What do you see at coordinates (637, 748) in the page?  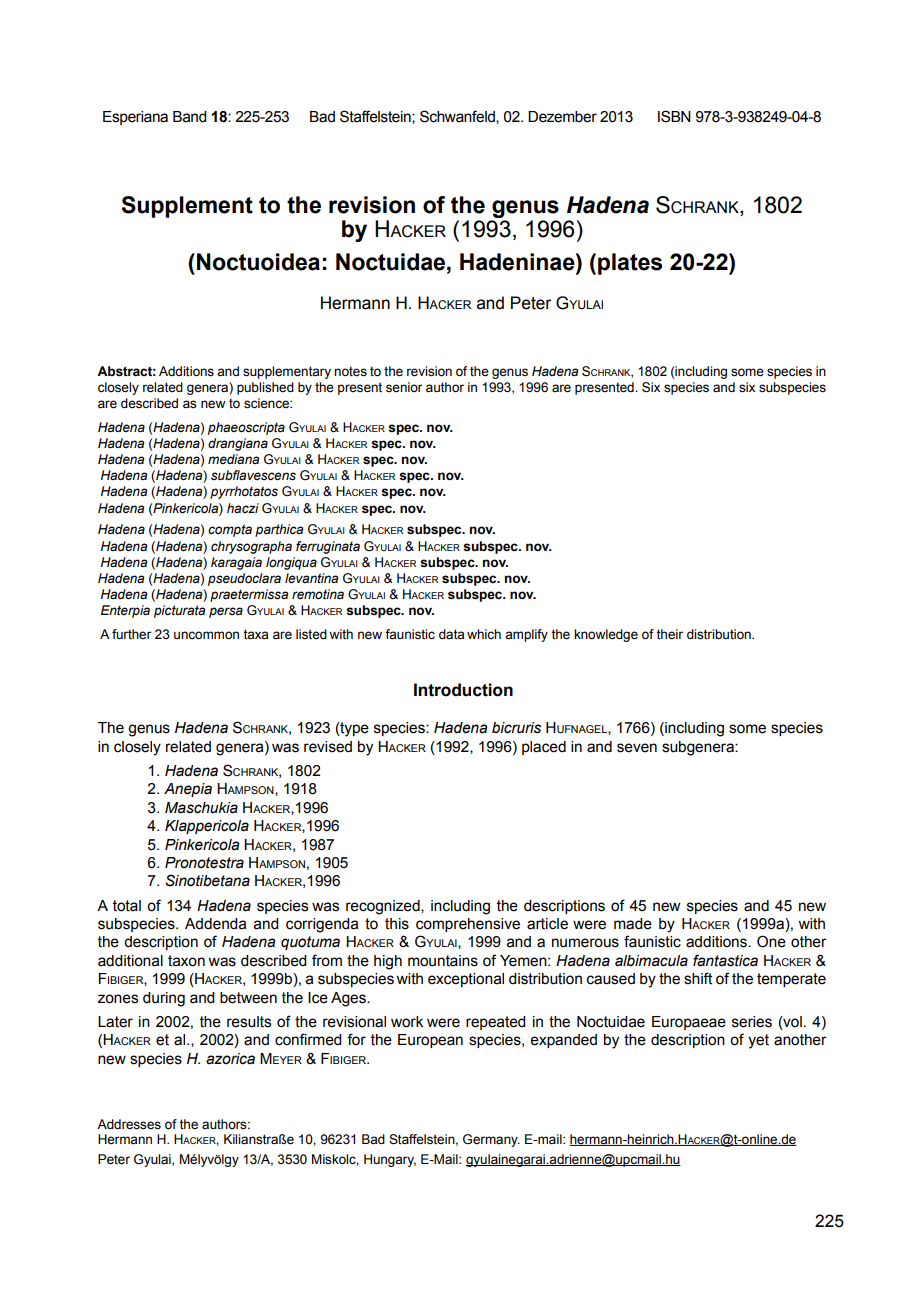 I see `seven` at bounding box center [637, 748].
